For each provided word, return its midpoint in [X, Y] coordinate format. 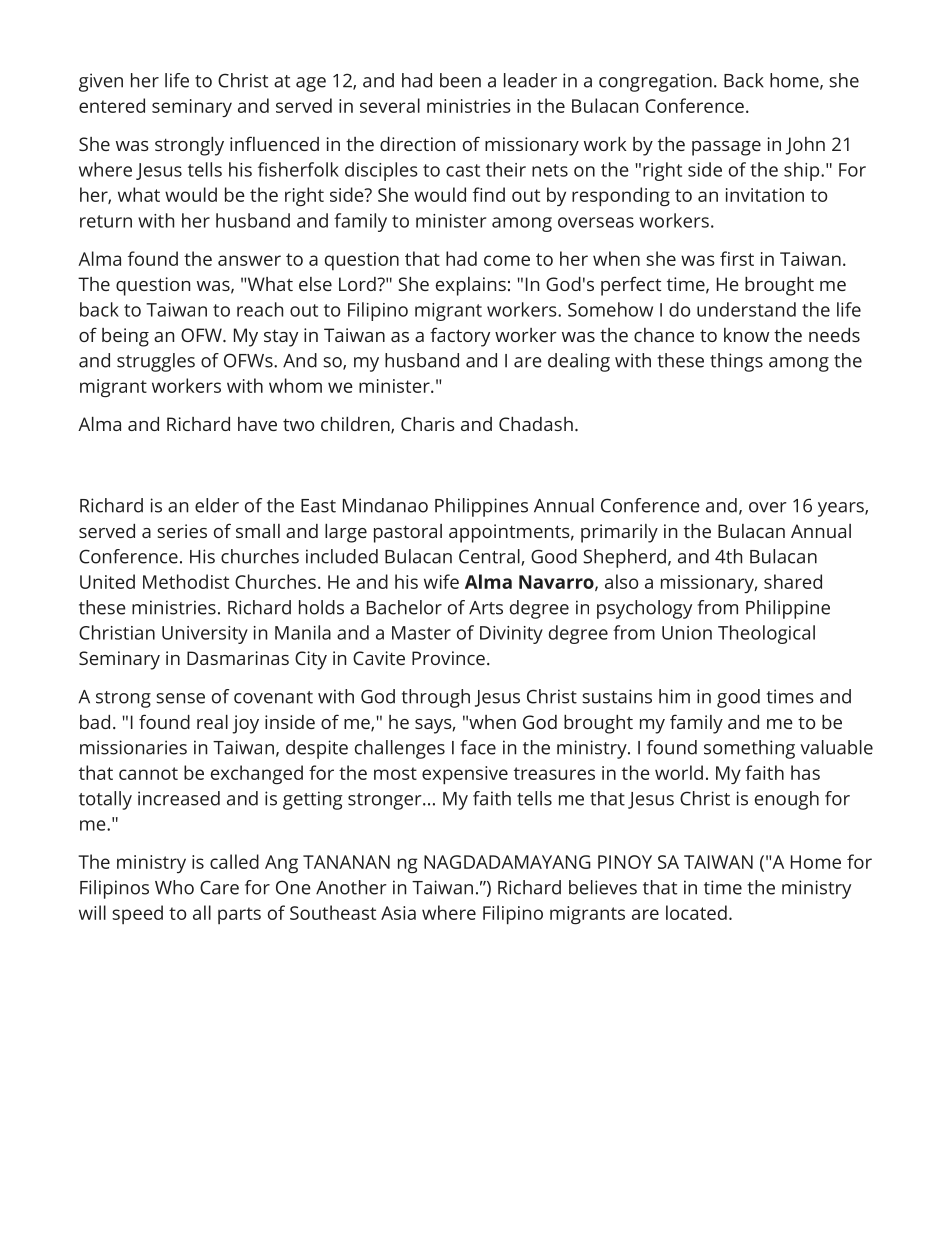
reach [260, 309]
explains [471, 286]
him [674, 696]
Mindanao [385, 505]
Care [219, 887]
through [436, 698]
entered [112, 105]
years [842, 509]
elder [217, 505]
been [460, 80]
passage [726, 148]
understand [746, 309]
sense [180, 698]
